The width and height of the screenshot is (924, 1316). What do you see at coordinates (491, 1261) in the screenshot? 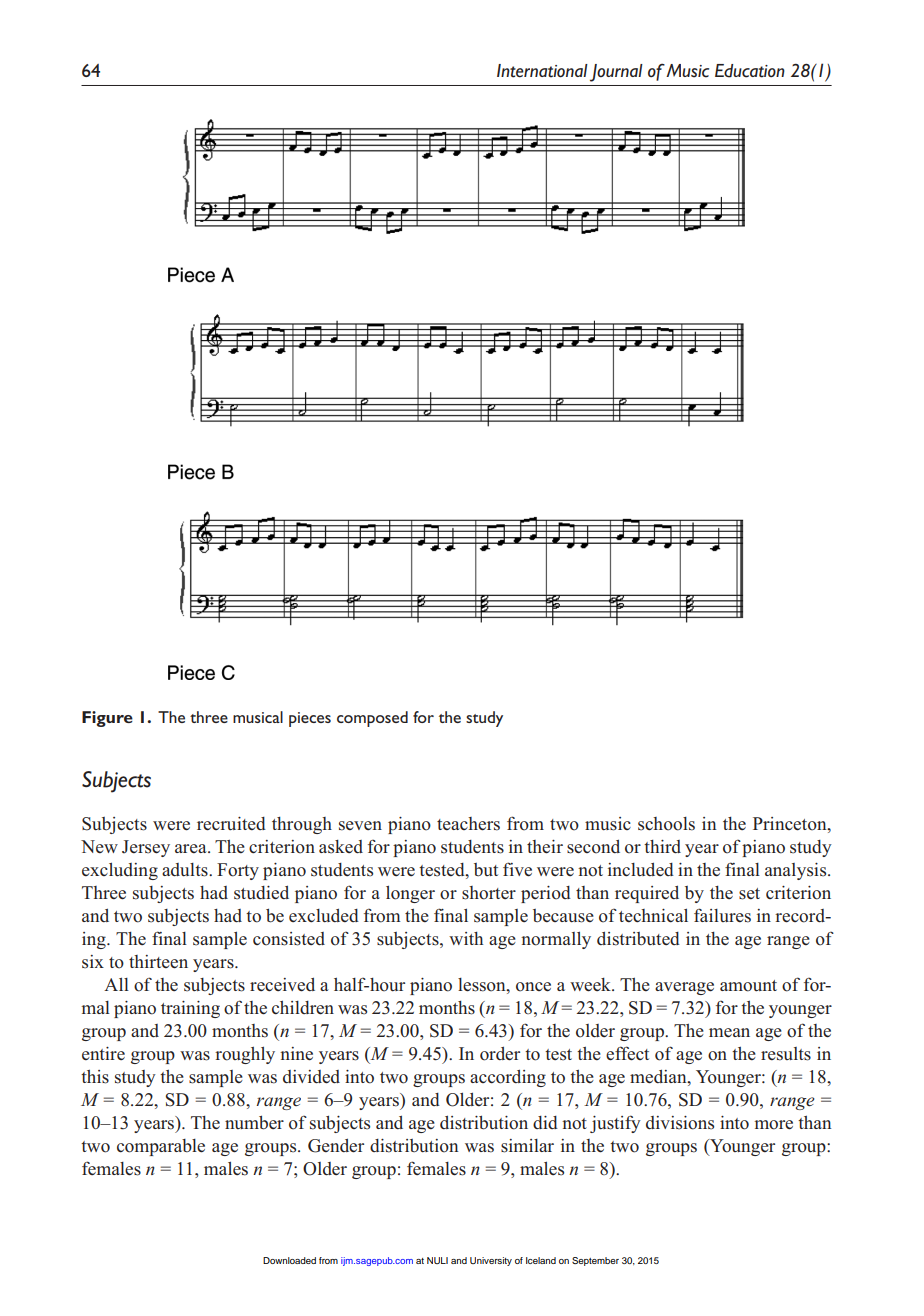
I see `University` at bounding box center [491, 1261].
